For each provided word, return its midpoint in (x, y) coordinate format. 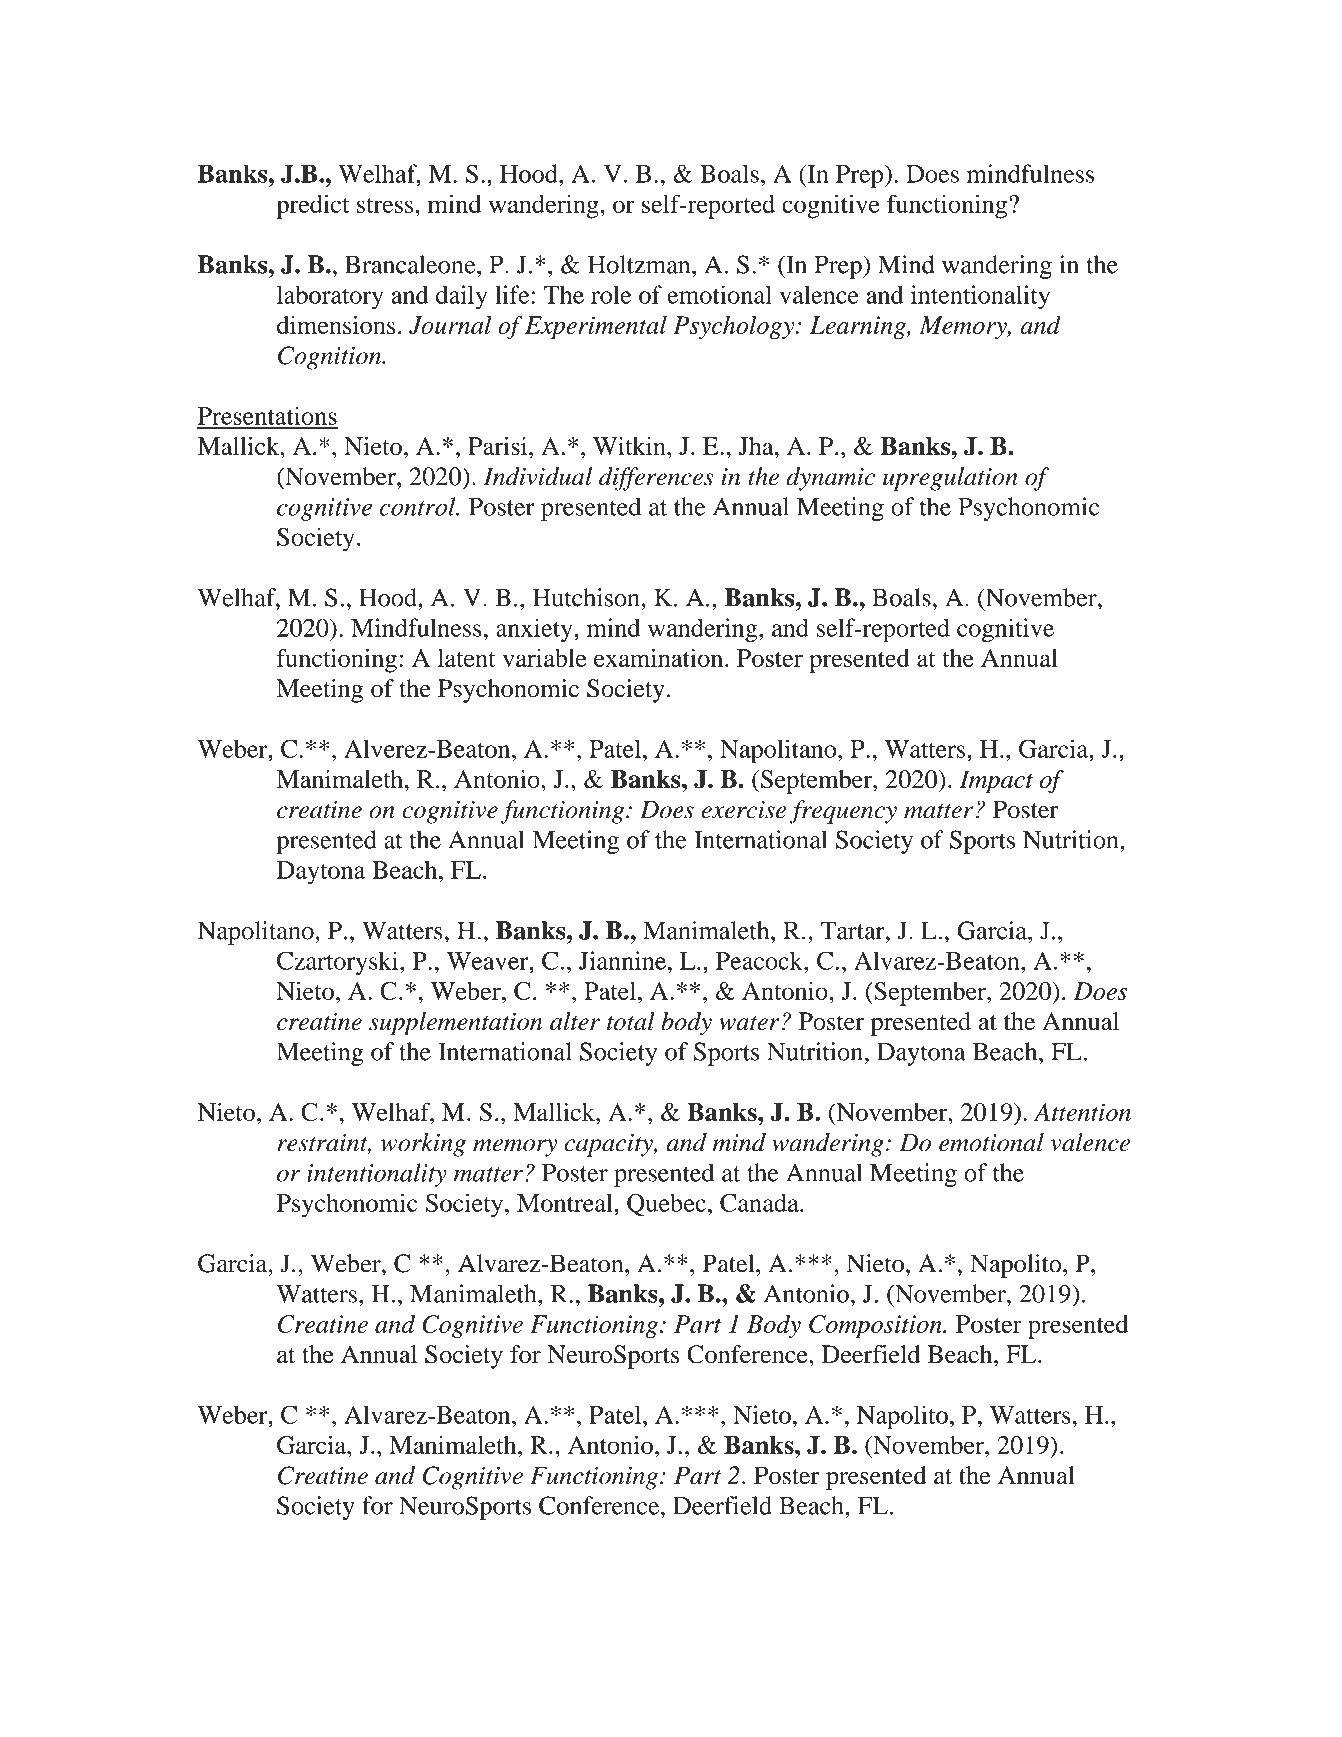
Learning (859, 327)
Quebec (666, 1205)
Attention (1082, 1112)
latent (467, 658)
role (611, 294)
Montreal (566, 1202)
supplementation (455, 1024)
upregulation (950, 479)
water (749, 1023)
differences (656, 479)
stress (386, 205)
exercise (743, 810)
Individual (538, 476)
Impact (996, 782)
